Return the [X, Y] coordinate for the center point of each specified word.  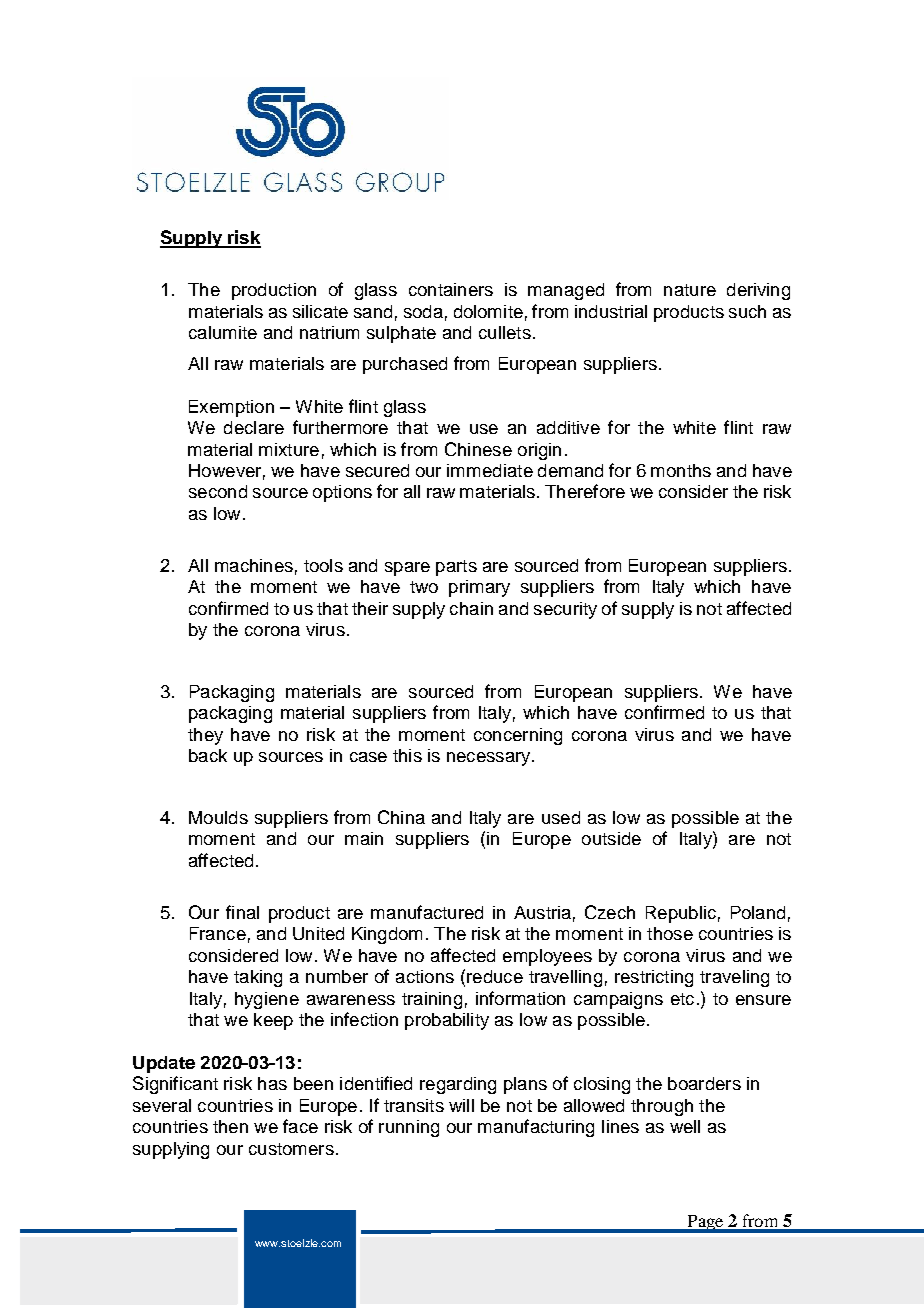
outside [611, 838]
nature [690, 290]
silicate [320, 311]
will [461, 1105]
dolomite [488, 311]
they [205, 736]
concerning [518, 736]
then [230, 1126]
